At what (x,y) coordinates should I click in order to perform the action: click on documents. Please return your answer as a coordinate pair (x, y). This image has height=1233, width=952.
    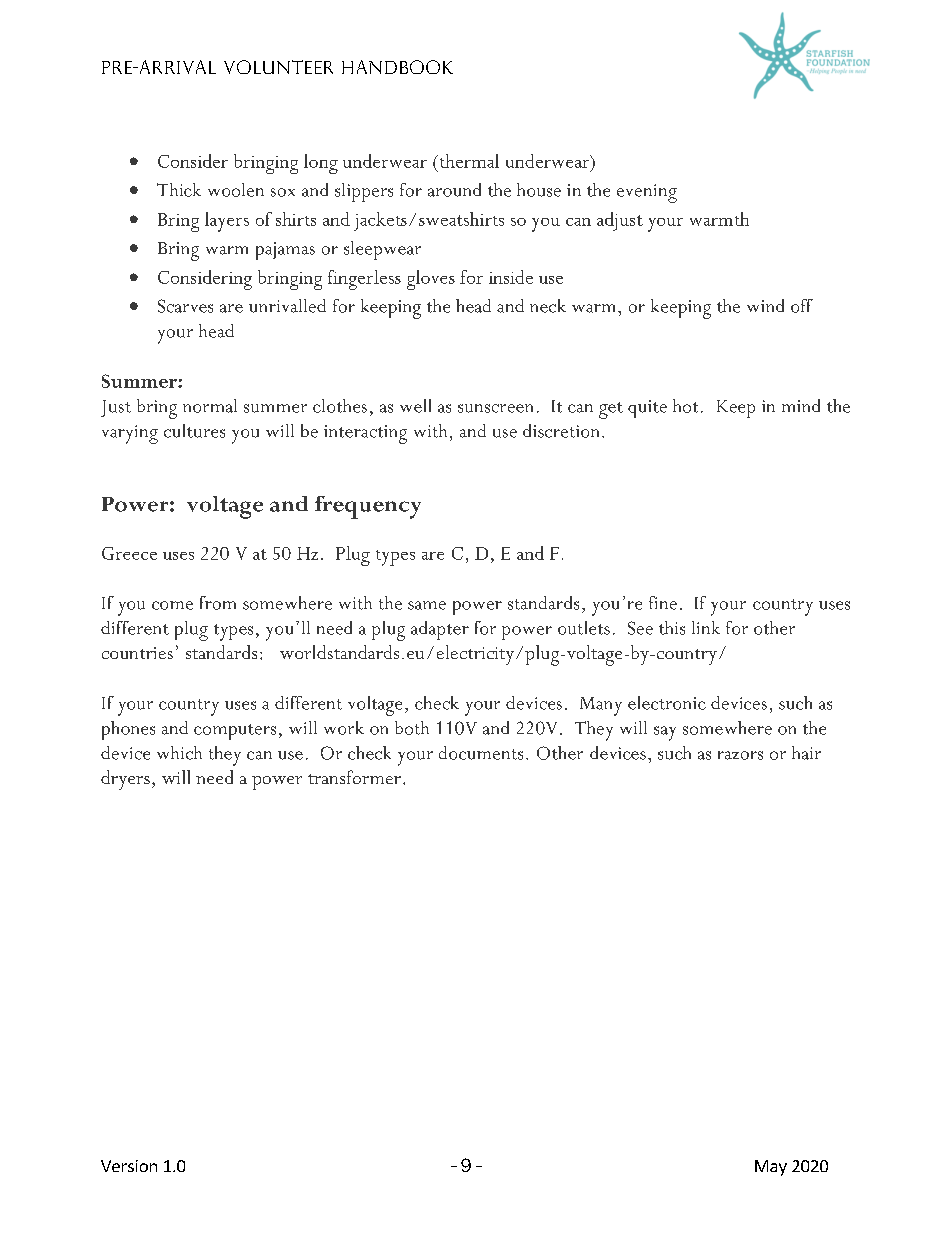
    Looking at the image, I should click on (481, 753).
